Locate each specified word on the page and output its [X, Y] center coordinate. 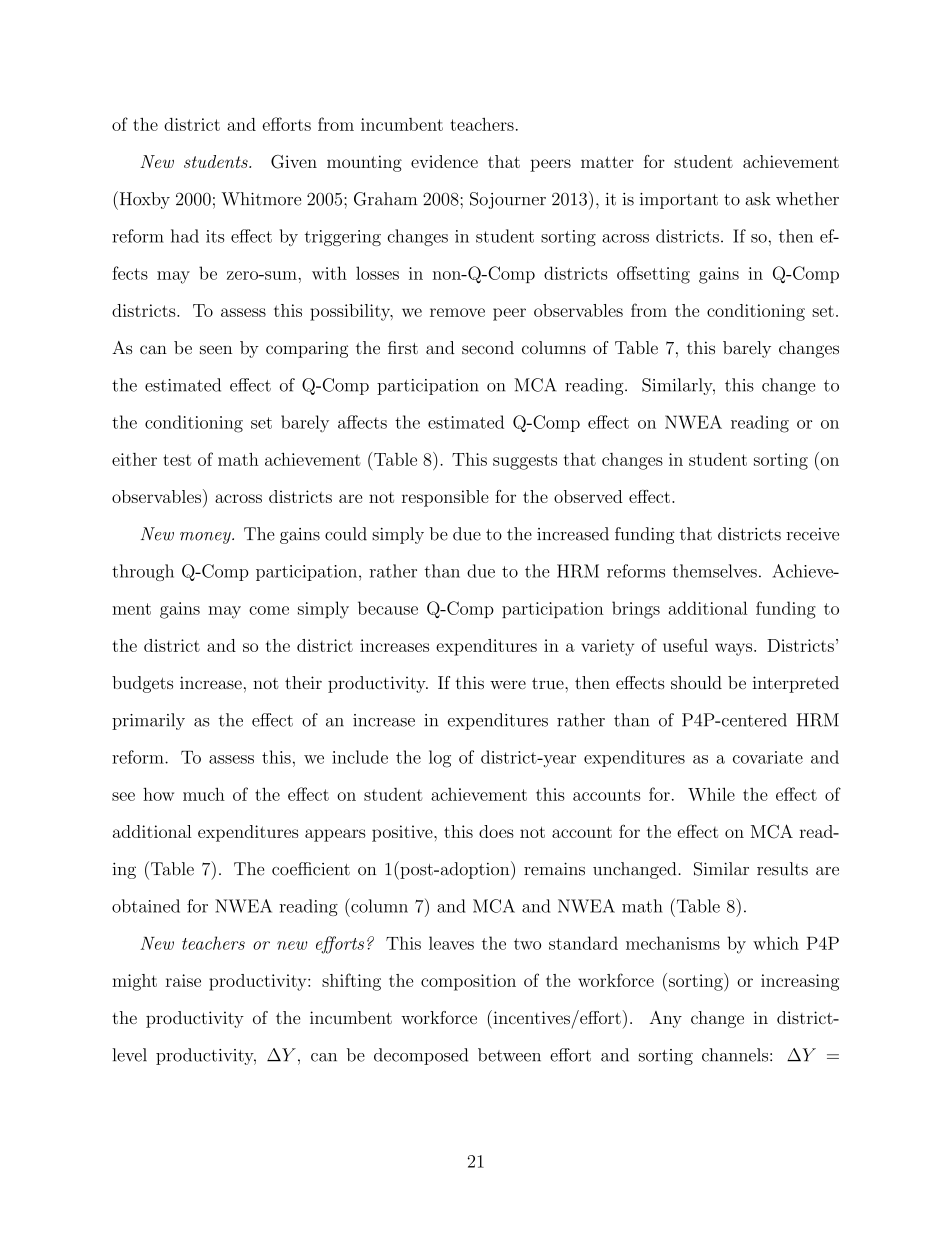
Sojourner [508, 200]
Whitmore [261, 199]
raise [183, 980]
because [388, 608]
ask [758, 199]
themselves [715, 571]
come [269, 610]
